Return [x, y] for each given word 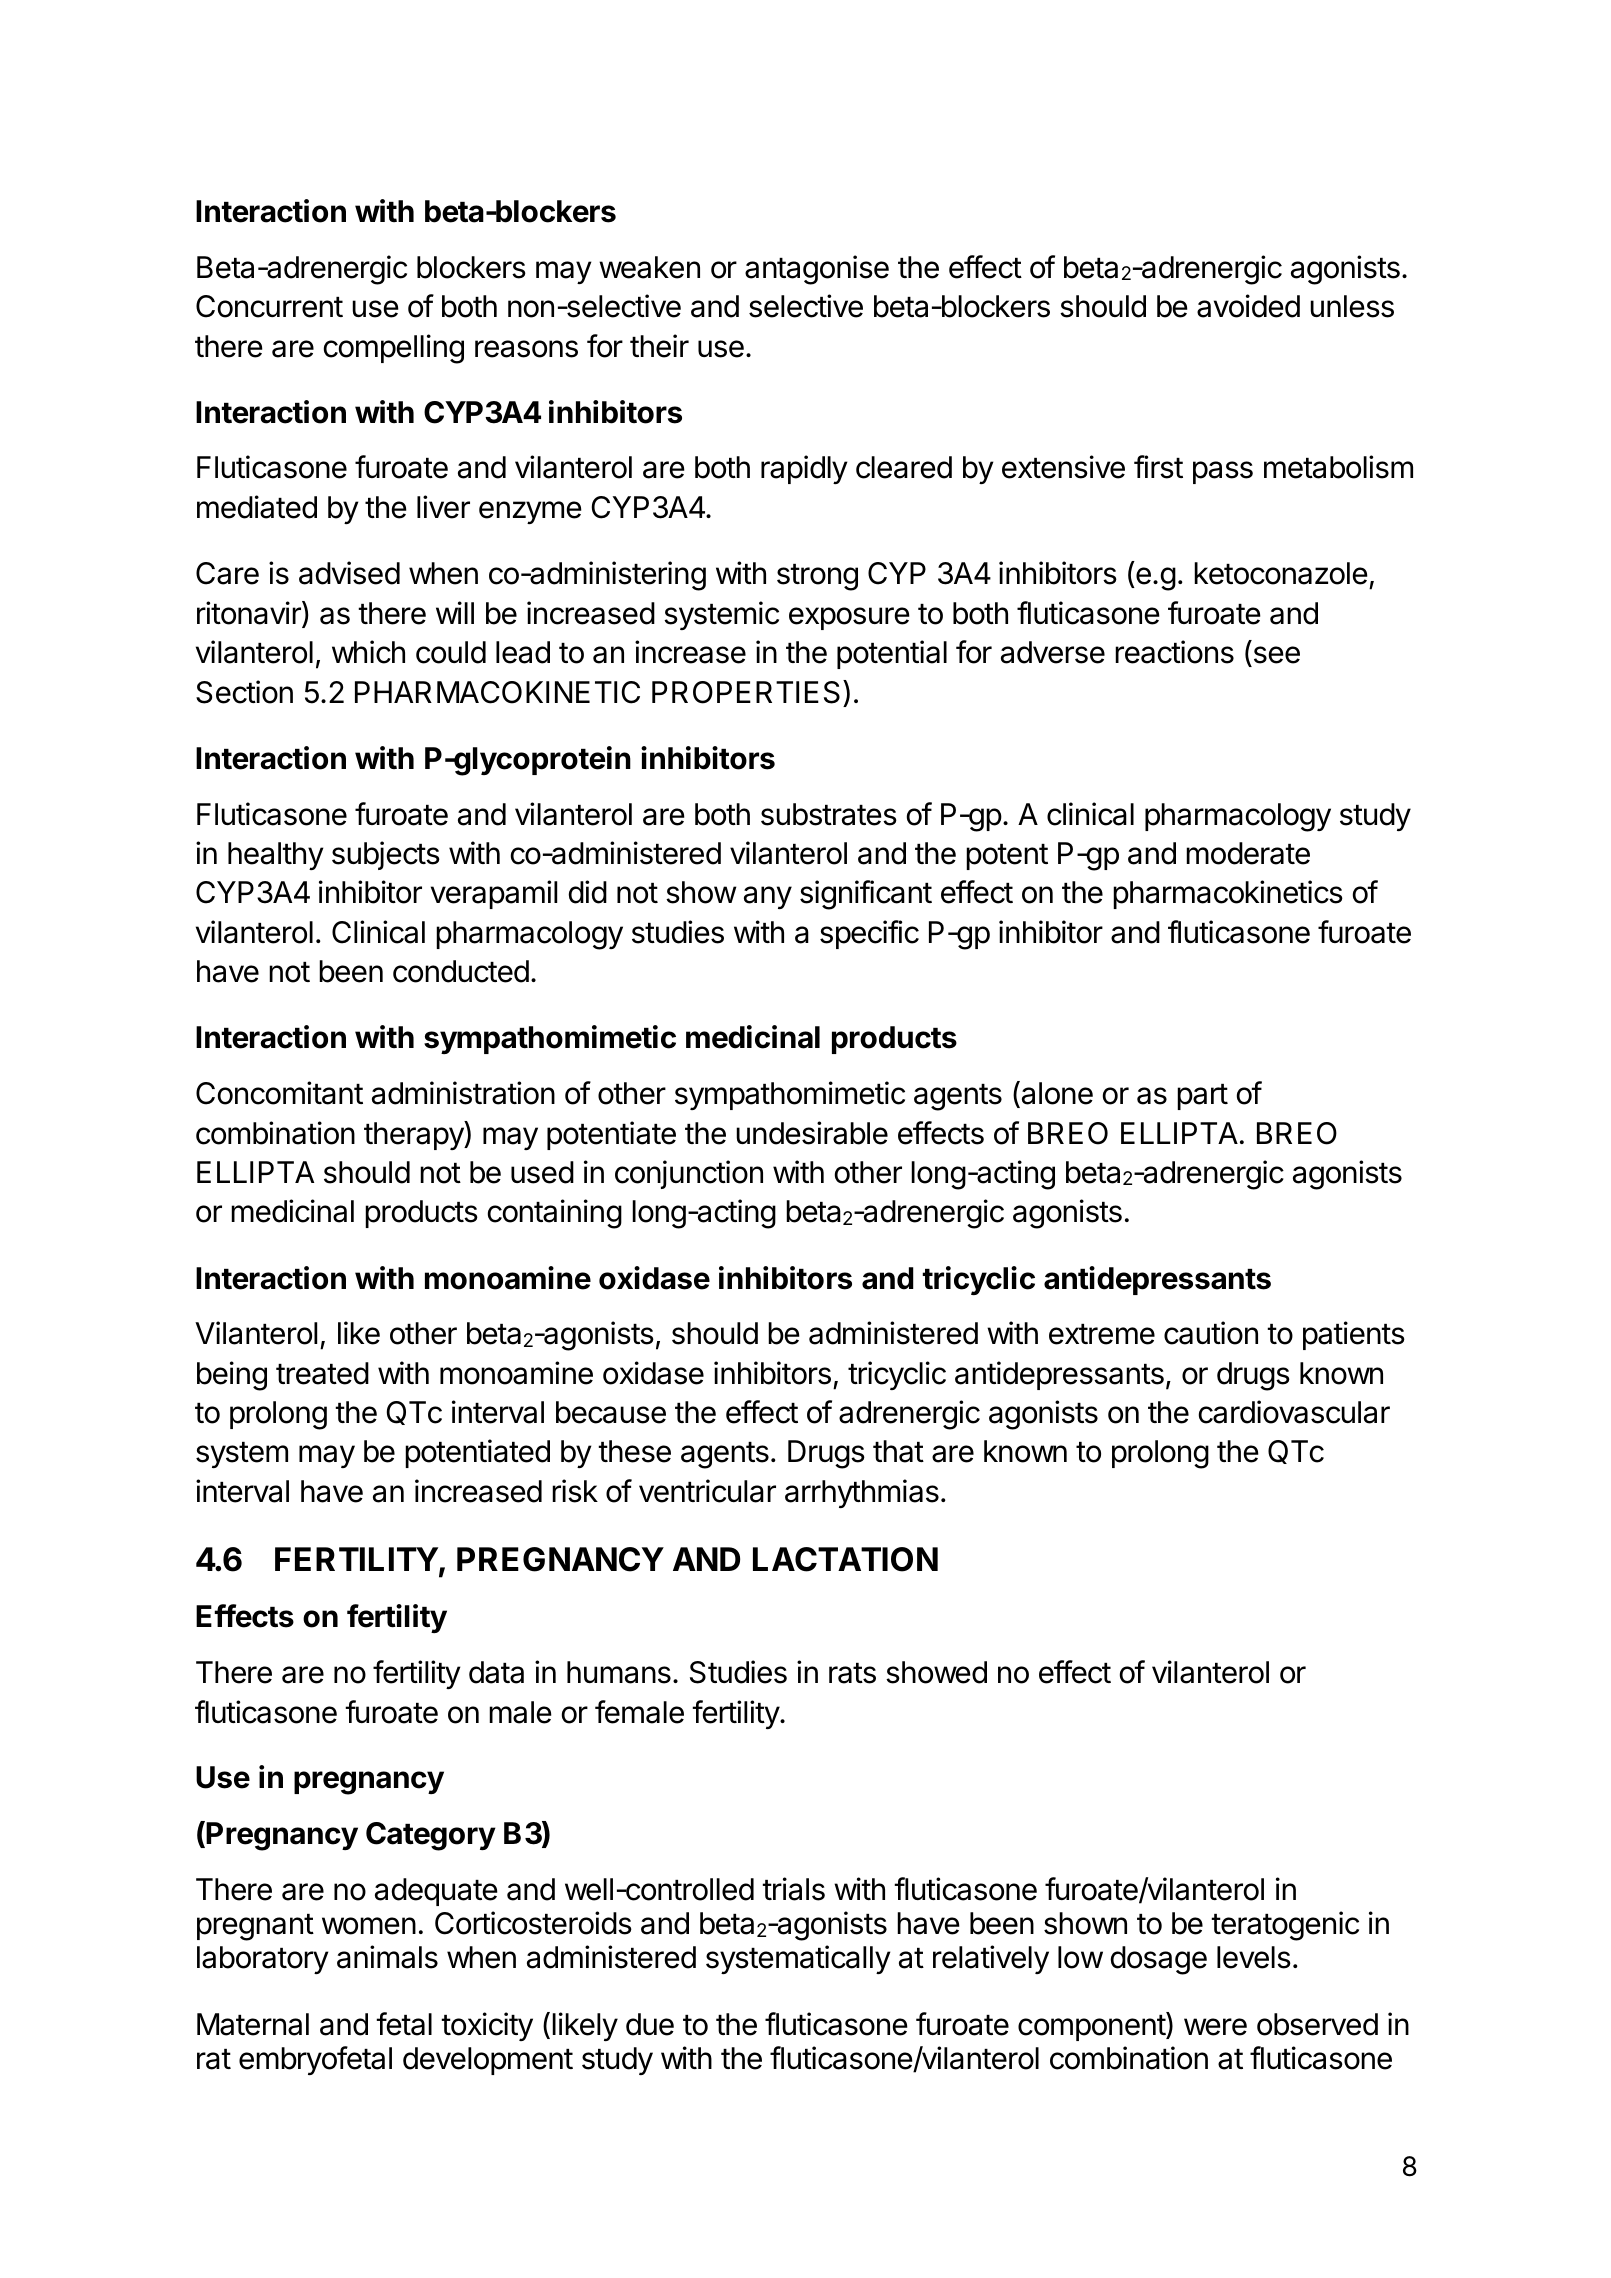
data [496, 1672]
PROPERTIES [746, 692]
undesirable [812, 1133]
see [1275, 656]
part [1202, 1097]
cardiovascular [1294, 1412]
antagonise [817, 270]
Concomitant [279, 1093]
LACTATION [845, 1559]
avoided [1248, 306]
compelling [394, 349]
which [368, 652]
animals [387, 1957]
